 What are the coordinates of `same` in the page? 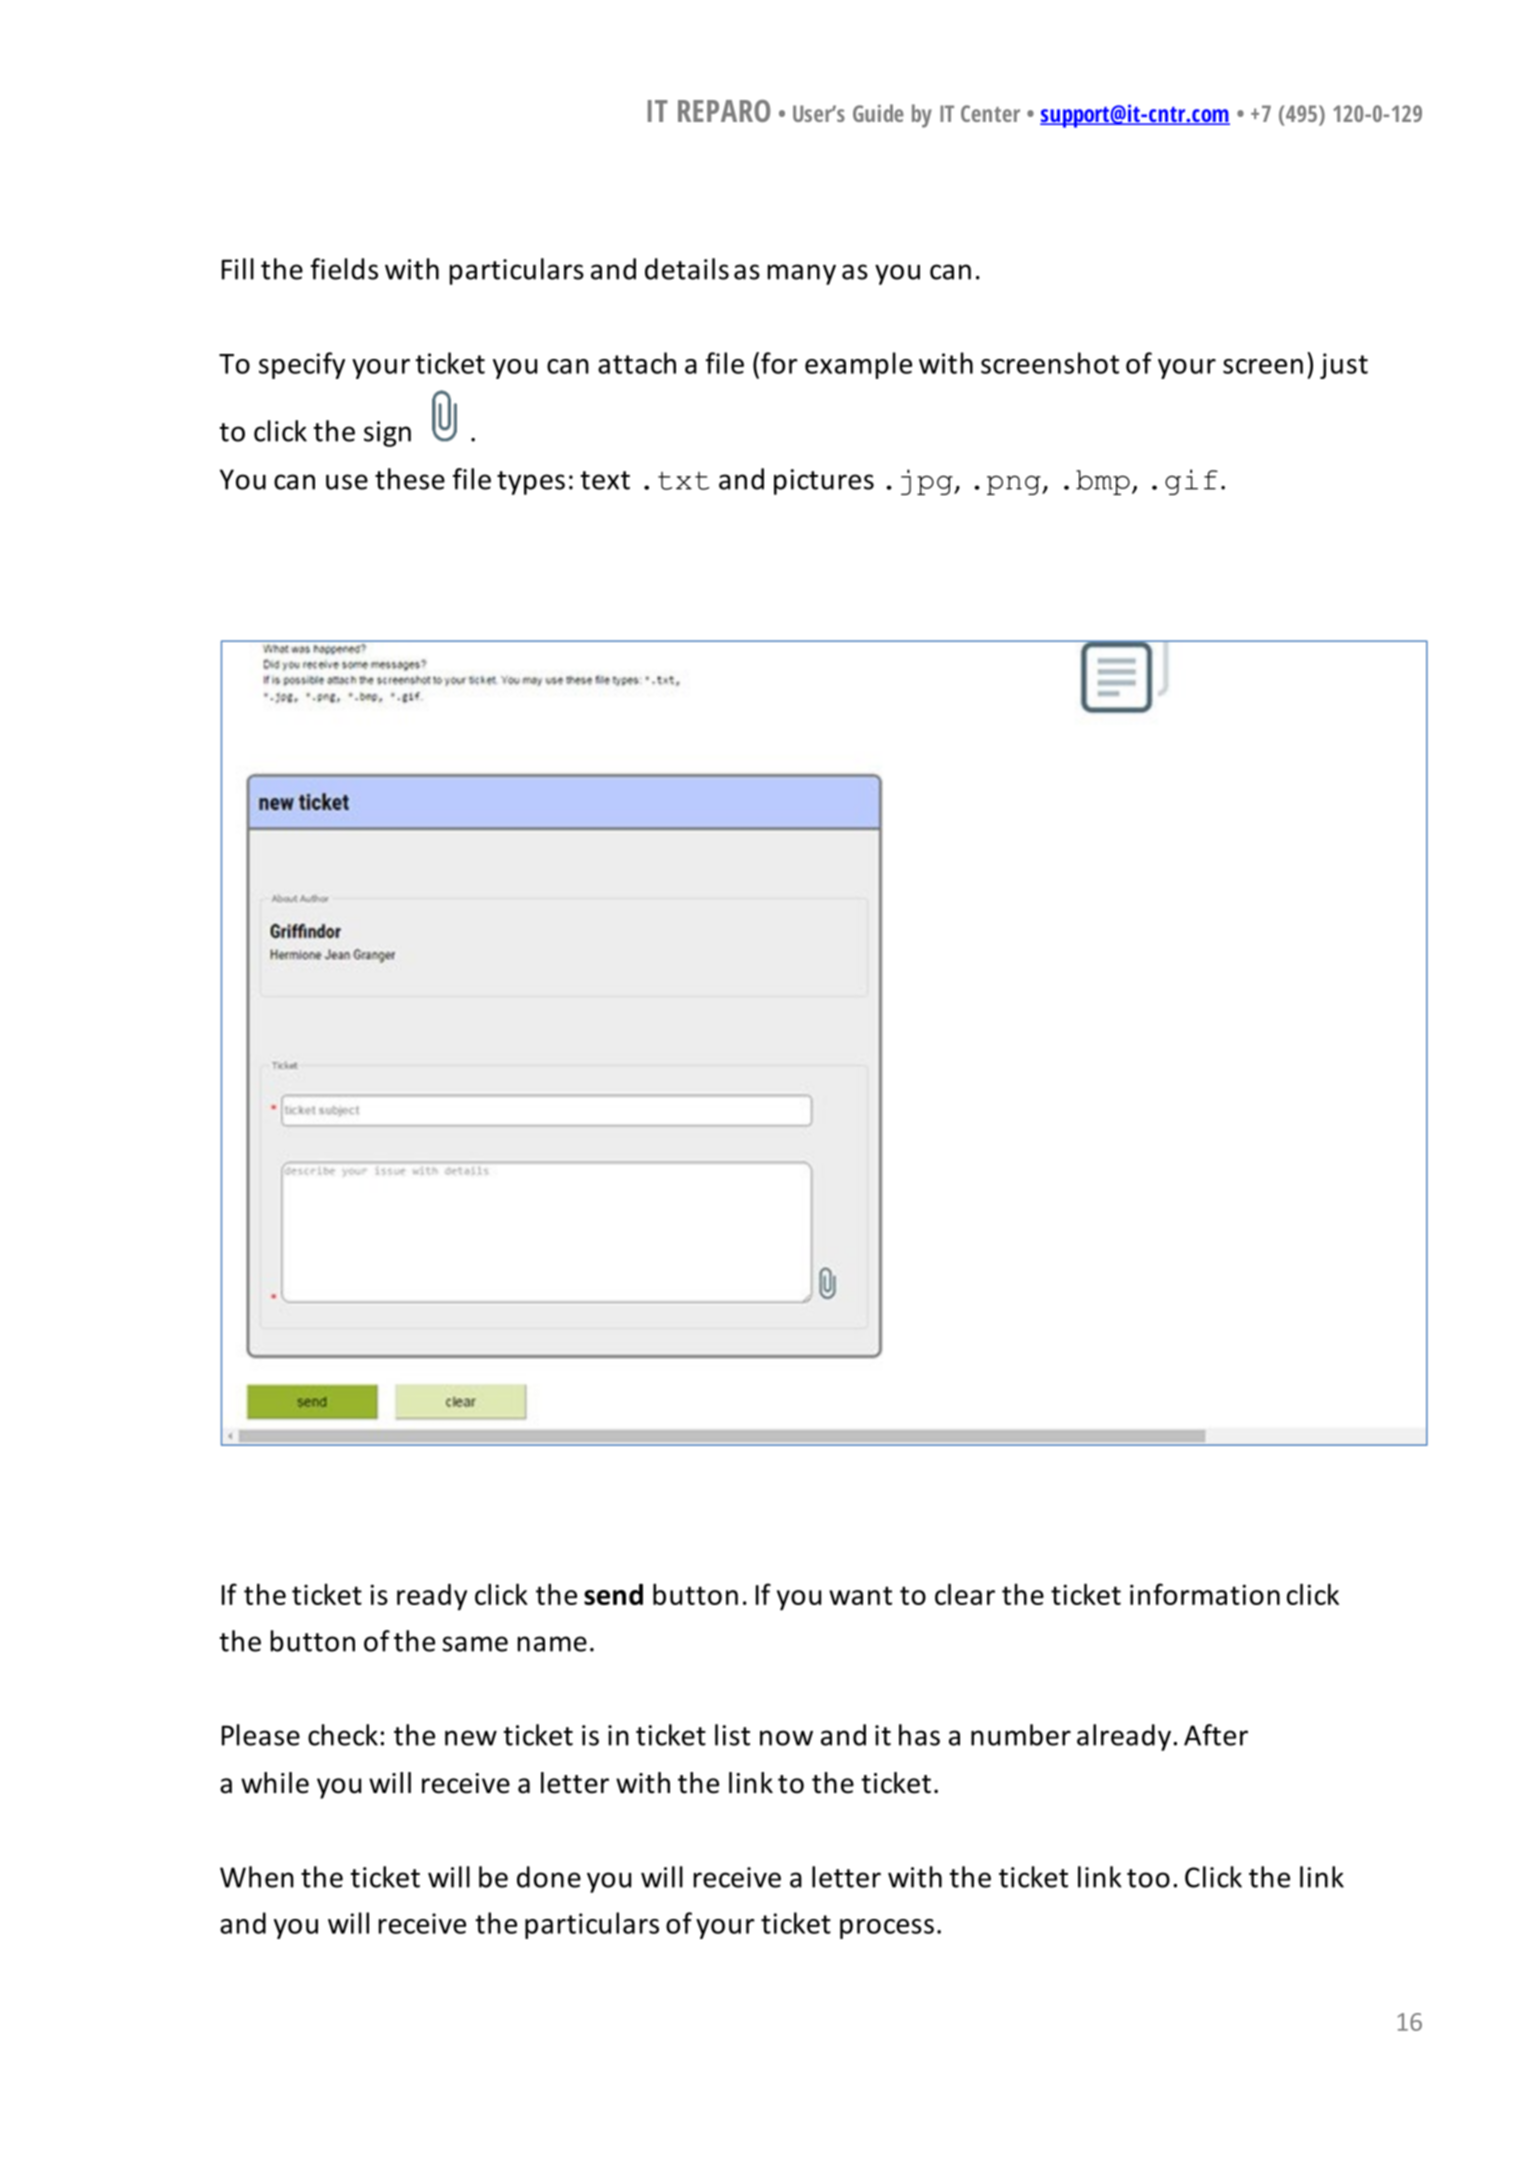 It's located at (475, 1644).
